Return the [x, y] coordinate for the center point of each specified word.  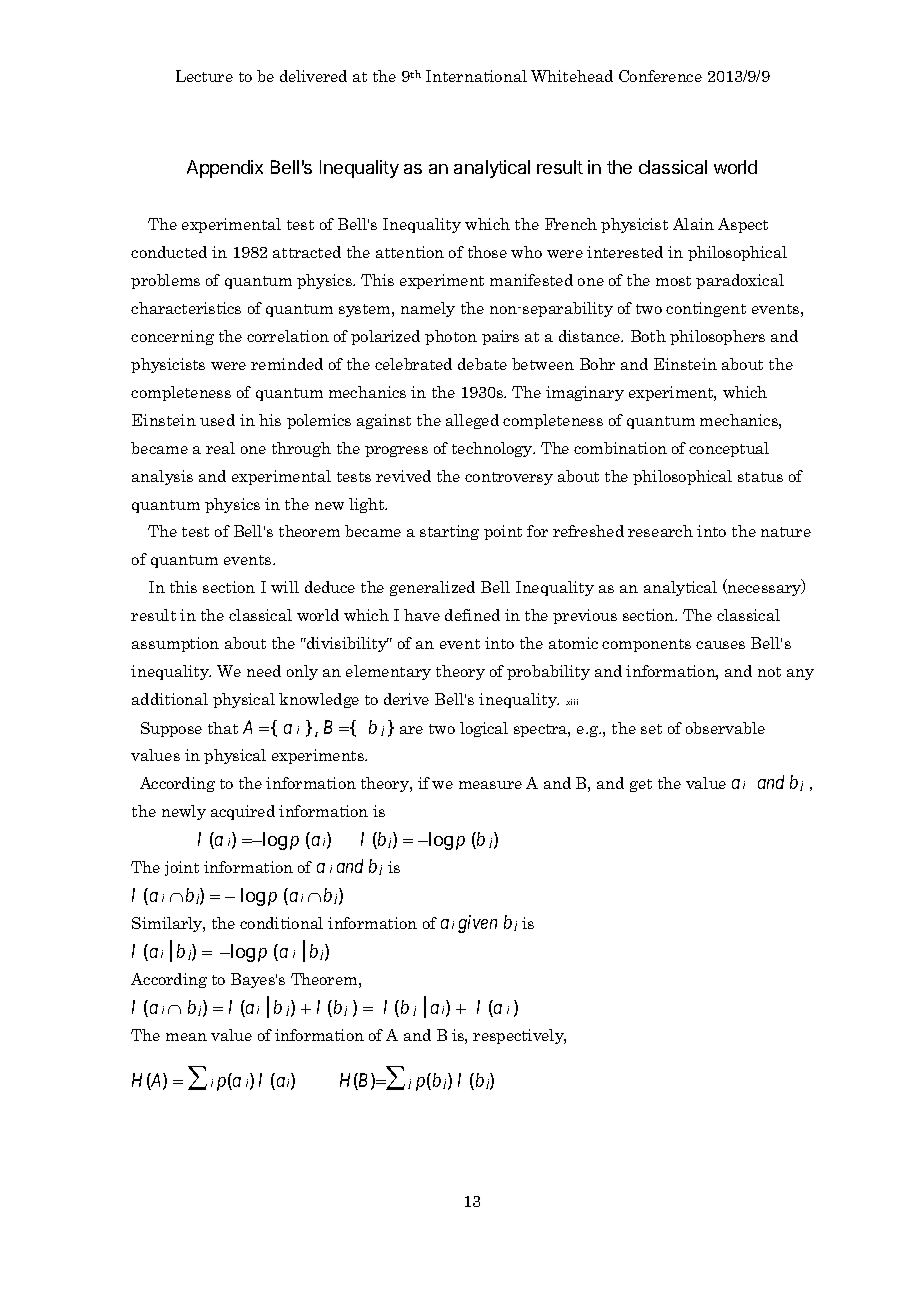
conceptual [729, 449]
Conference [660, 76]
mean [186, 1037]
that [223, 728]
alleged [472, 421]
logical [484, 729]
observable [725, 728]
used [217, 420]
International [476, 76]
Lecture [204, 76]
